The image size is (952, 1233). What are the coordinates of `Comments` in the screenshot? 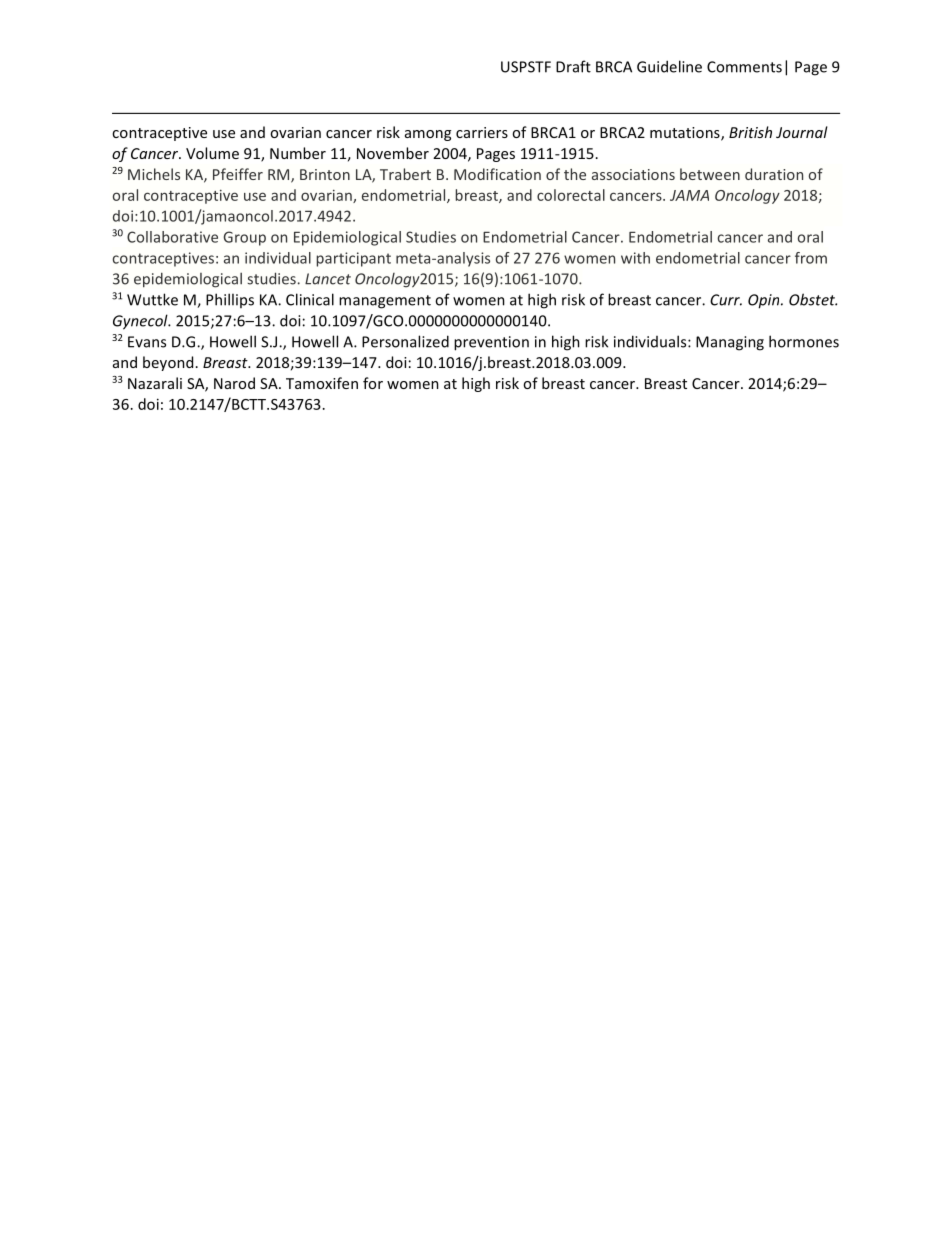 It's located at (744, 67).
